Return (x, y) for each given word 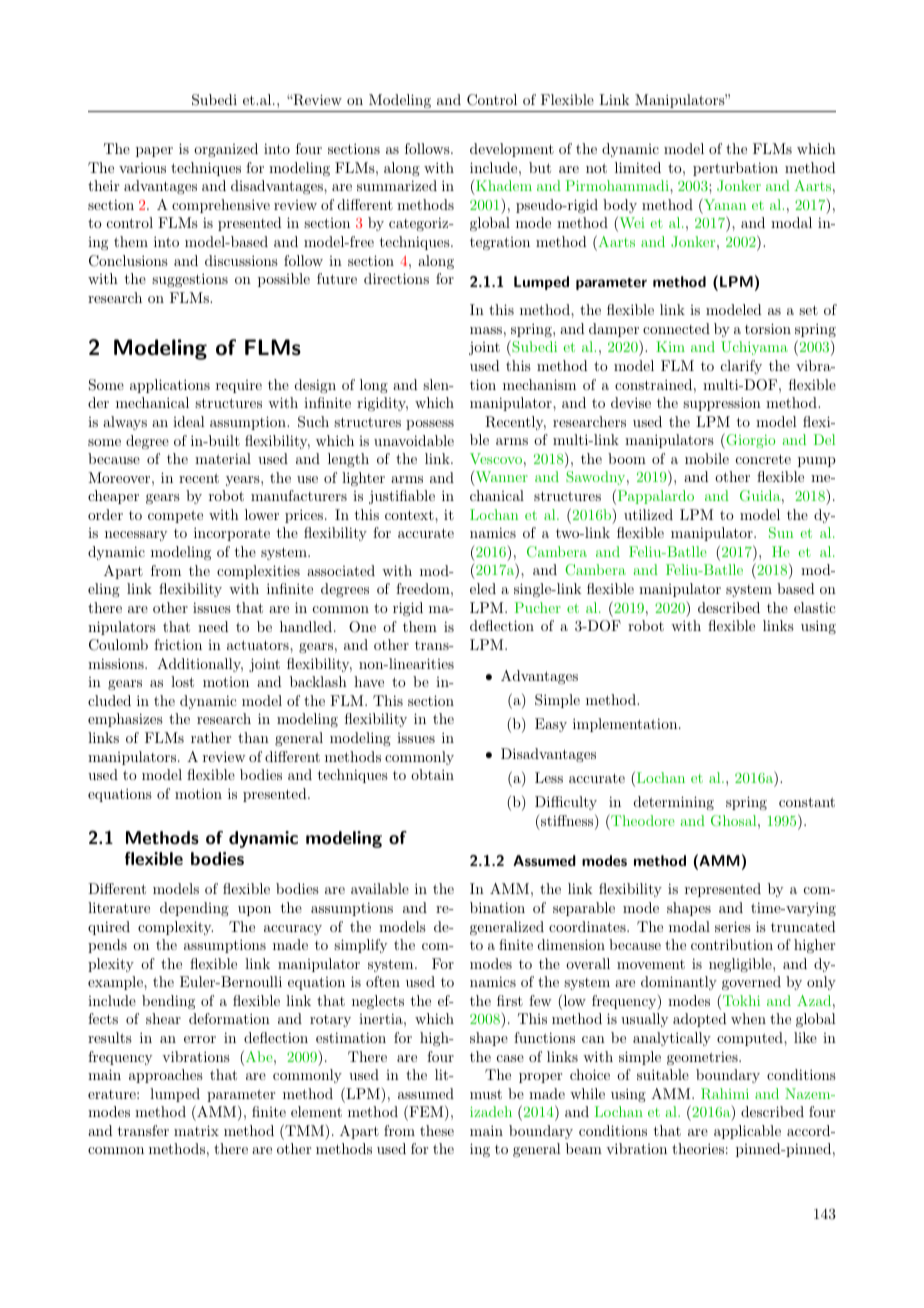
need (213, 626)
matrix (196, 1130)
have (369, 681)
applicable (747, 1132)
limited (638, 167)
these (437, 1130)
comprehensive (221, 206)
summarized (397, 185)
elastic (815, 607)
